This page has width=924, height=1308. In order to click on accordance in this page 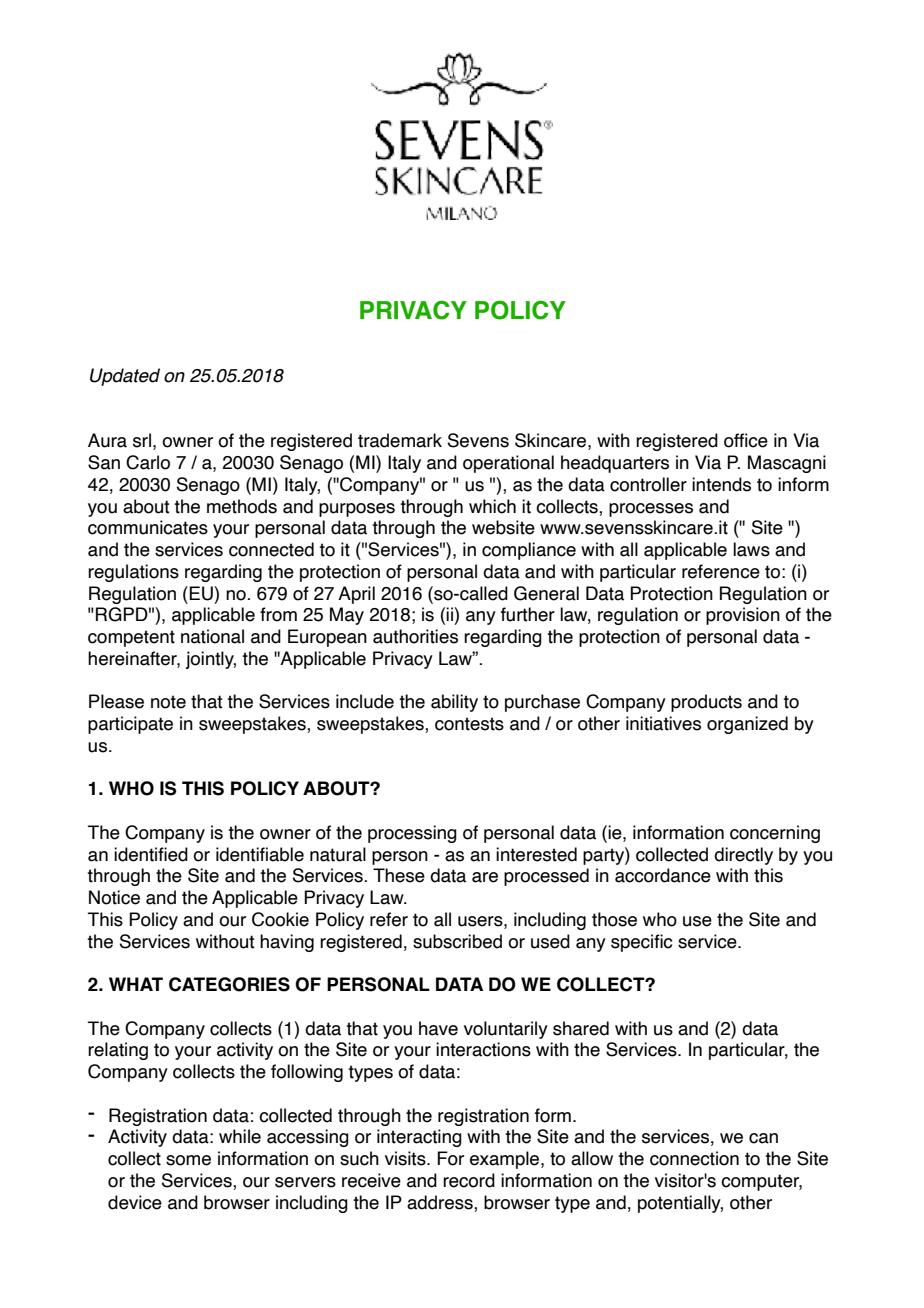, I will do `click(663, 875)`.
